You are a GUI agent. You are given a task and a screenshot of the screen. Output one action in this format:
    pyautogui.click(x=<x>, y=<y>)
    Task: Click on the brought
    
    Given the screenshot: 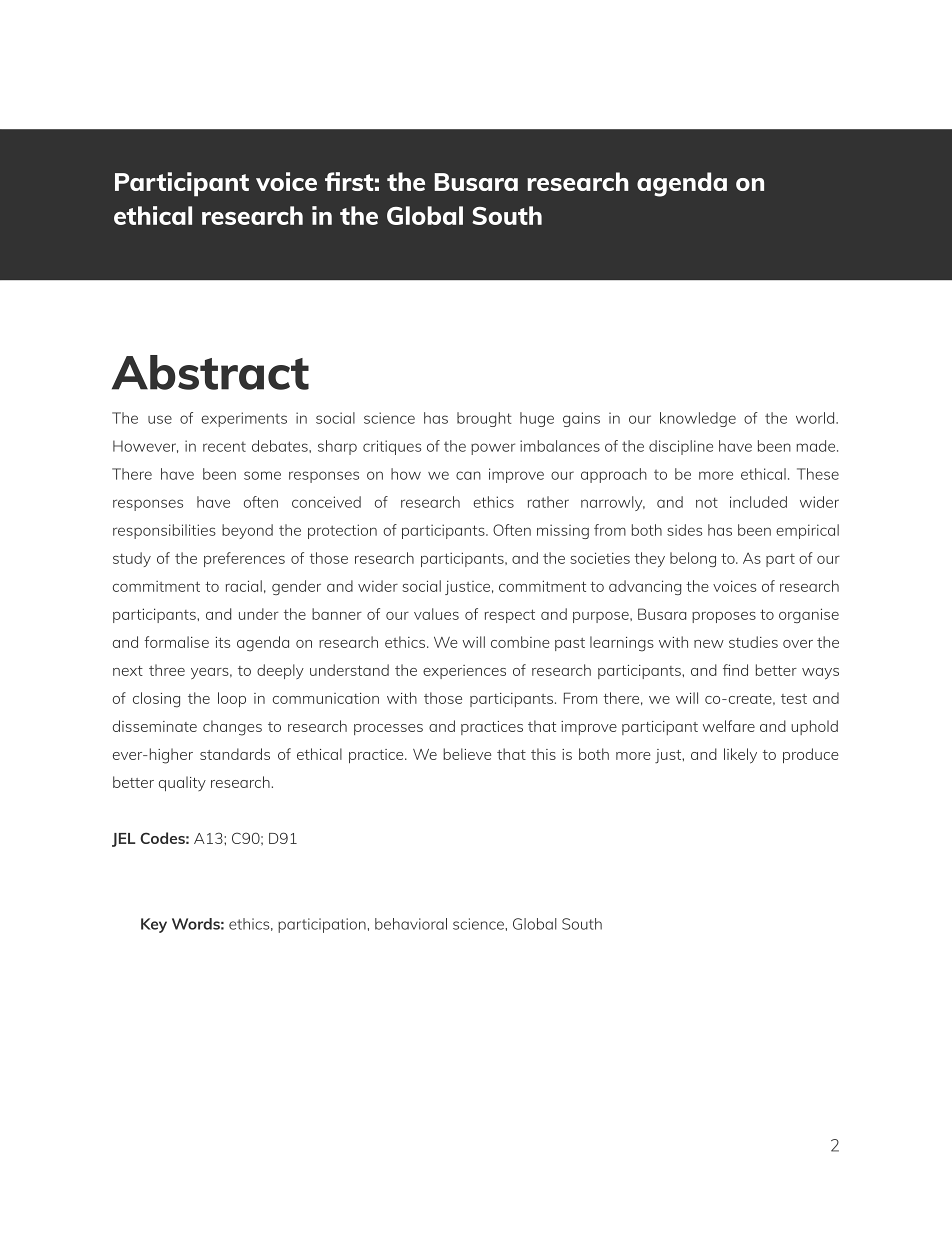 What is the action you would take?
    pyautogui.click(x=484, y=419)
